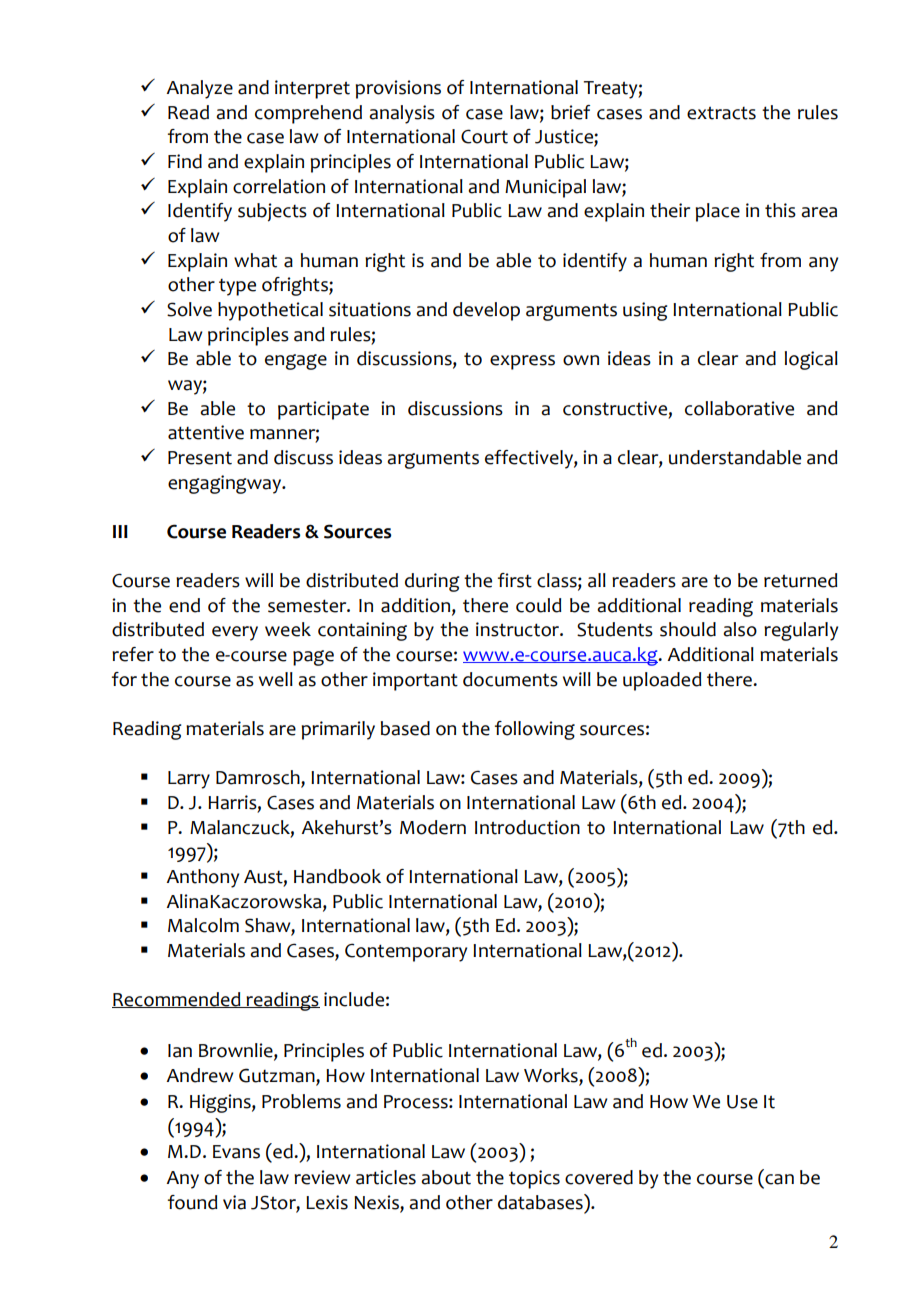 The height and width of the document is (1308, 924). Describe the element at coordinates (199, 89) in the document. I see `Analyze` at that location.
